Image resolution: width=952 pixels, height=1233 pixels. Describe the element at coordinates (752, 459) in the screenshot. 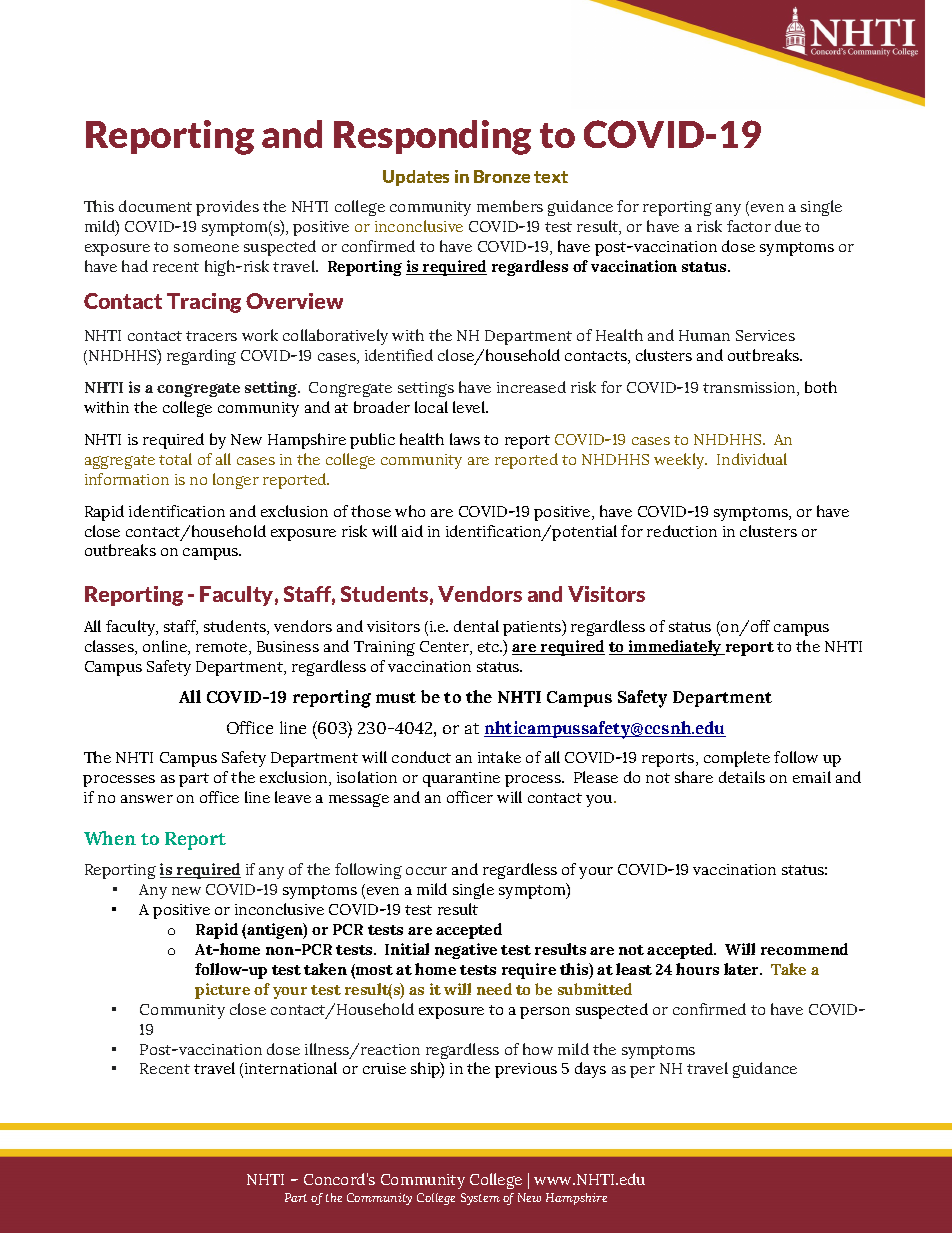

I see `Individual` at that location.
